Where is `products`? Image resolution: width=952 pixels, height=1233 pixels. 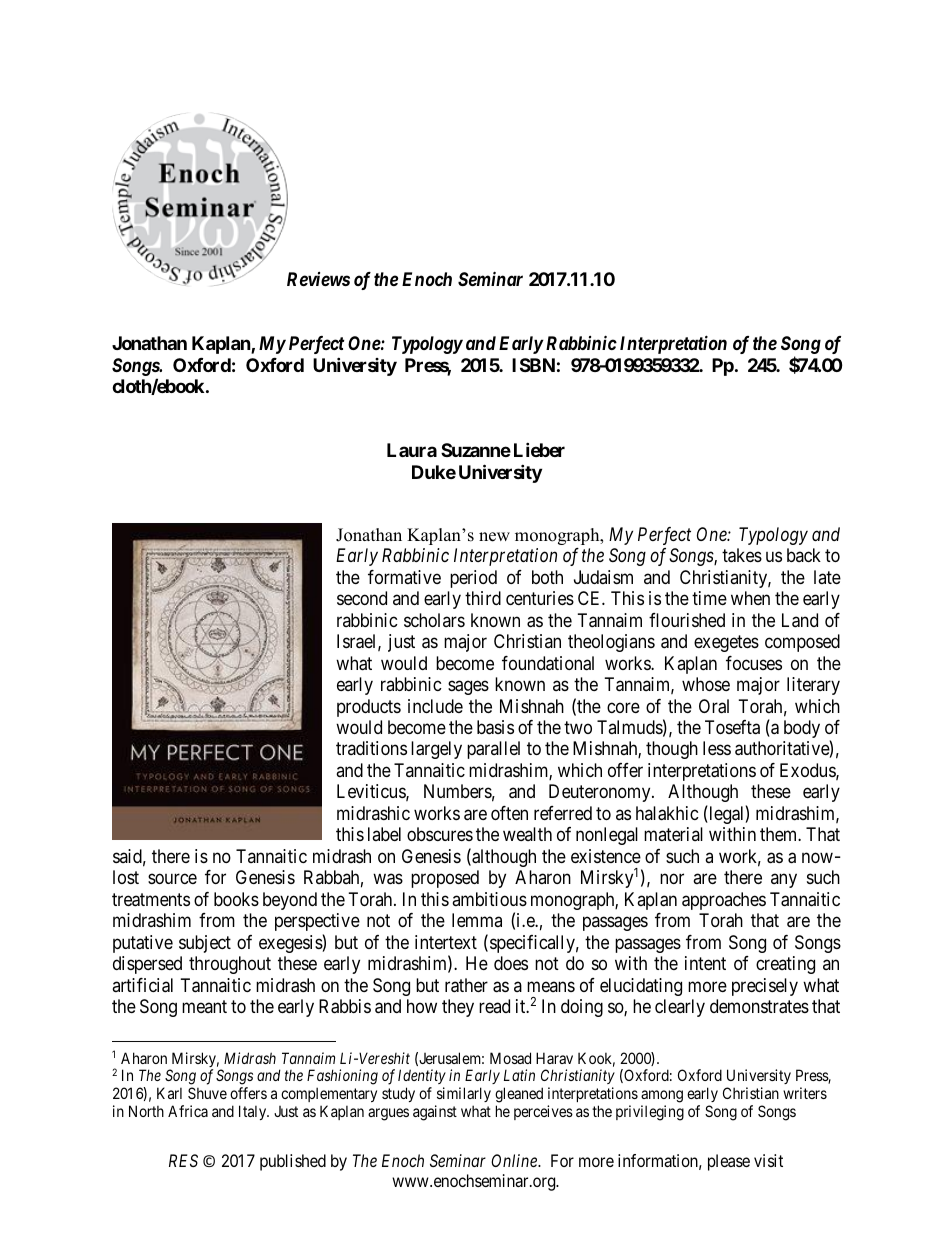
products is located at coordinates (369, 708).
